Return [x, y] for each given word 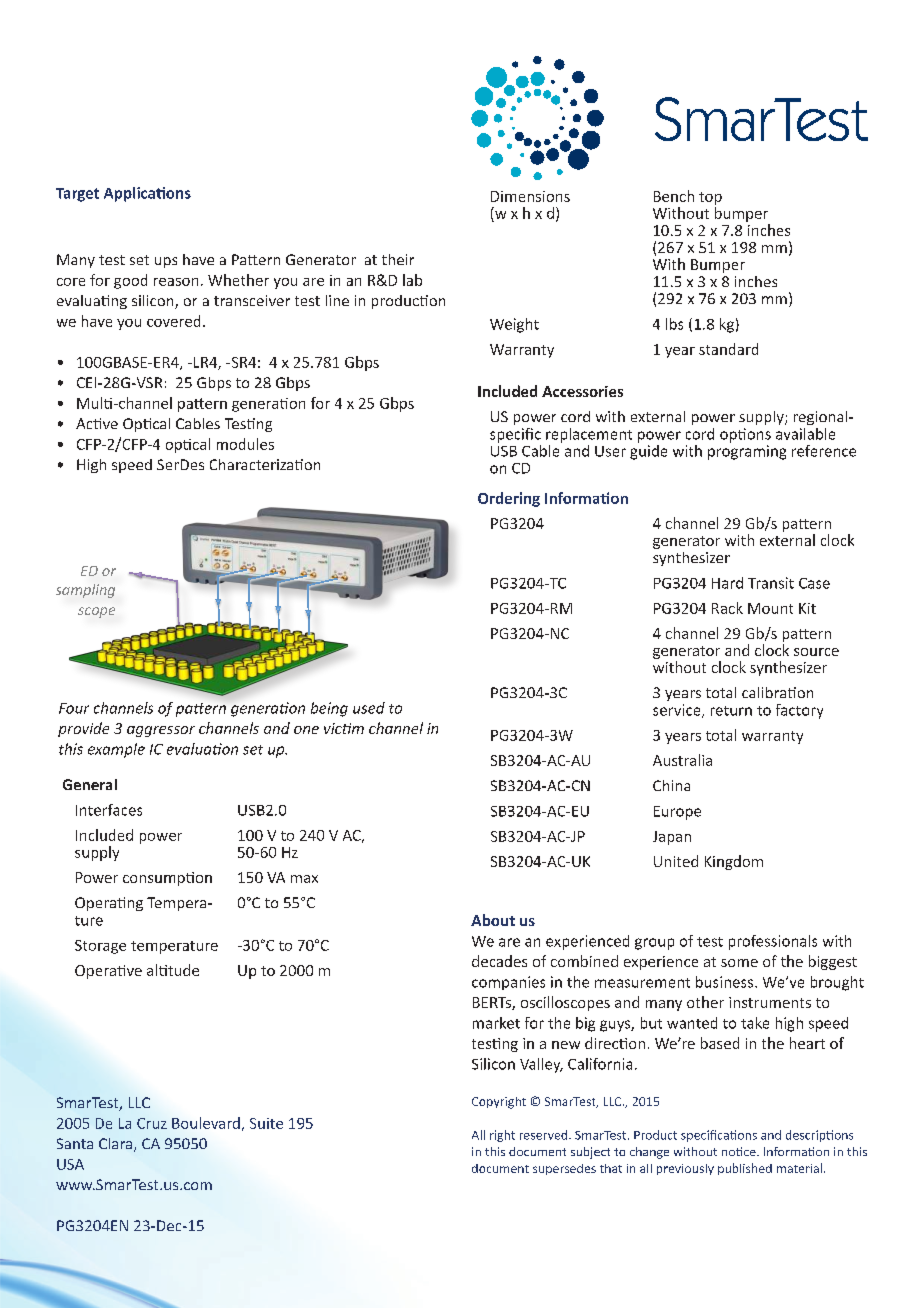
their [398, 259]
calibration [777, 692]
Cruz [152, 1123]
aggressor [161, 731]
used [369, 708]
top [710, 198]
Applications [147, 194]
